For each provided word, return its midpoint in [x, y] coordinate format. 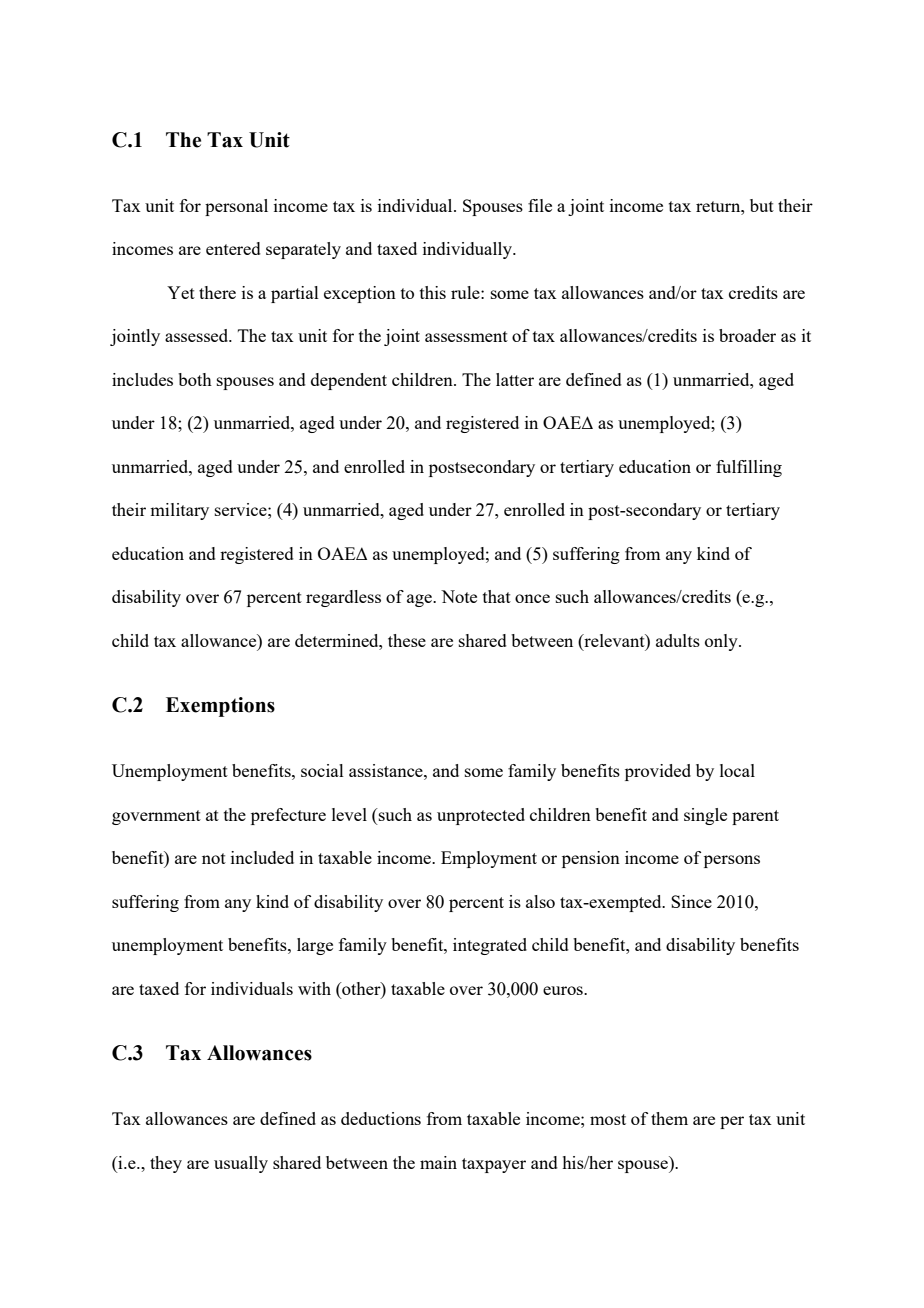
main [438, 1162]
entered [233, 248]
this [433, 292]
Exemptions [220, 707]
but [762, 205]
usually [241, 1164]
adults [678, 640]
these [407, 640]
